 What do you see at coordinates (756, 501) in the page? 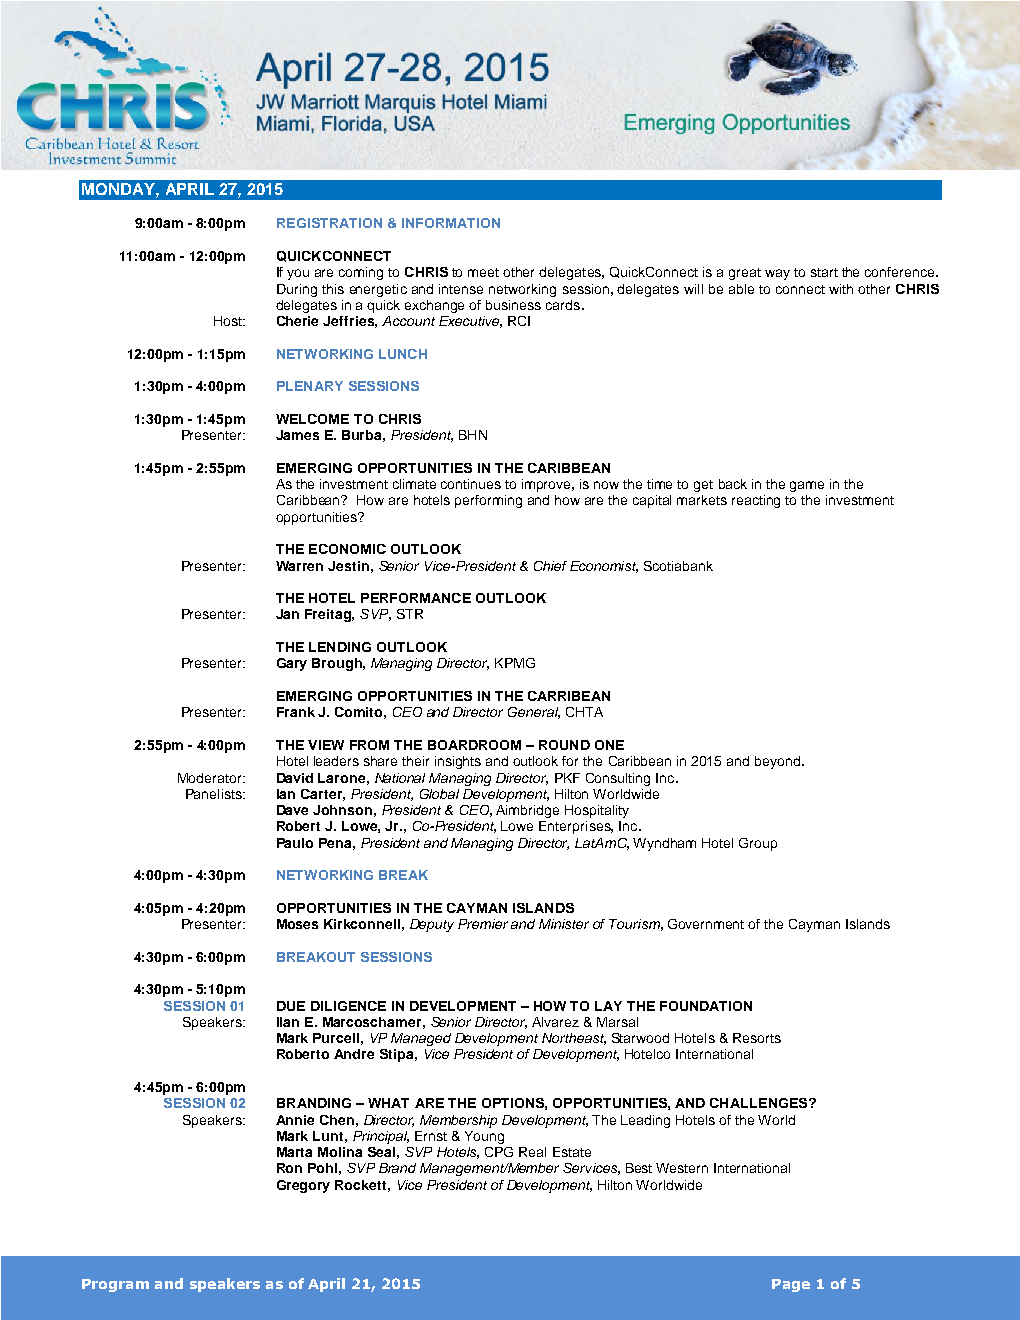
I see `reacting` at bounding box center [756, 501].
